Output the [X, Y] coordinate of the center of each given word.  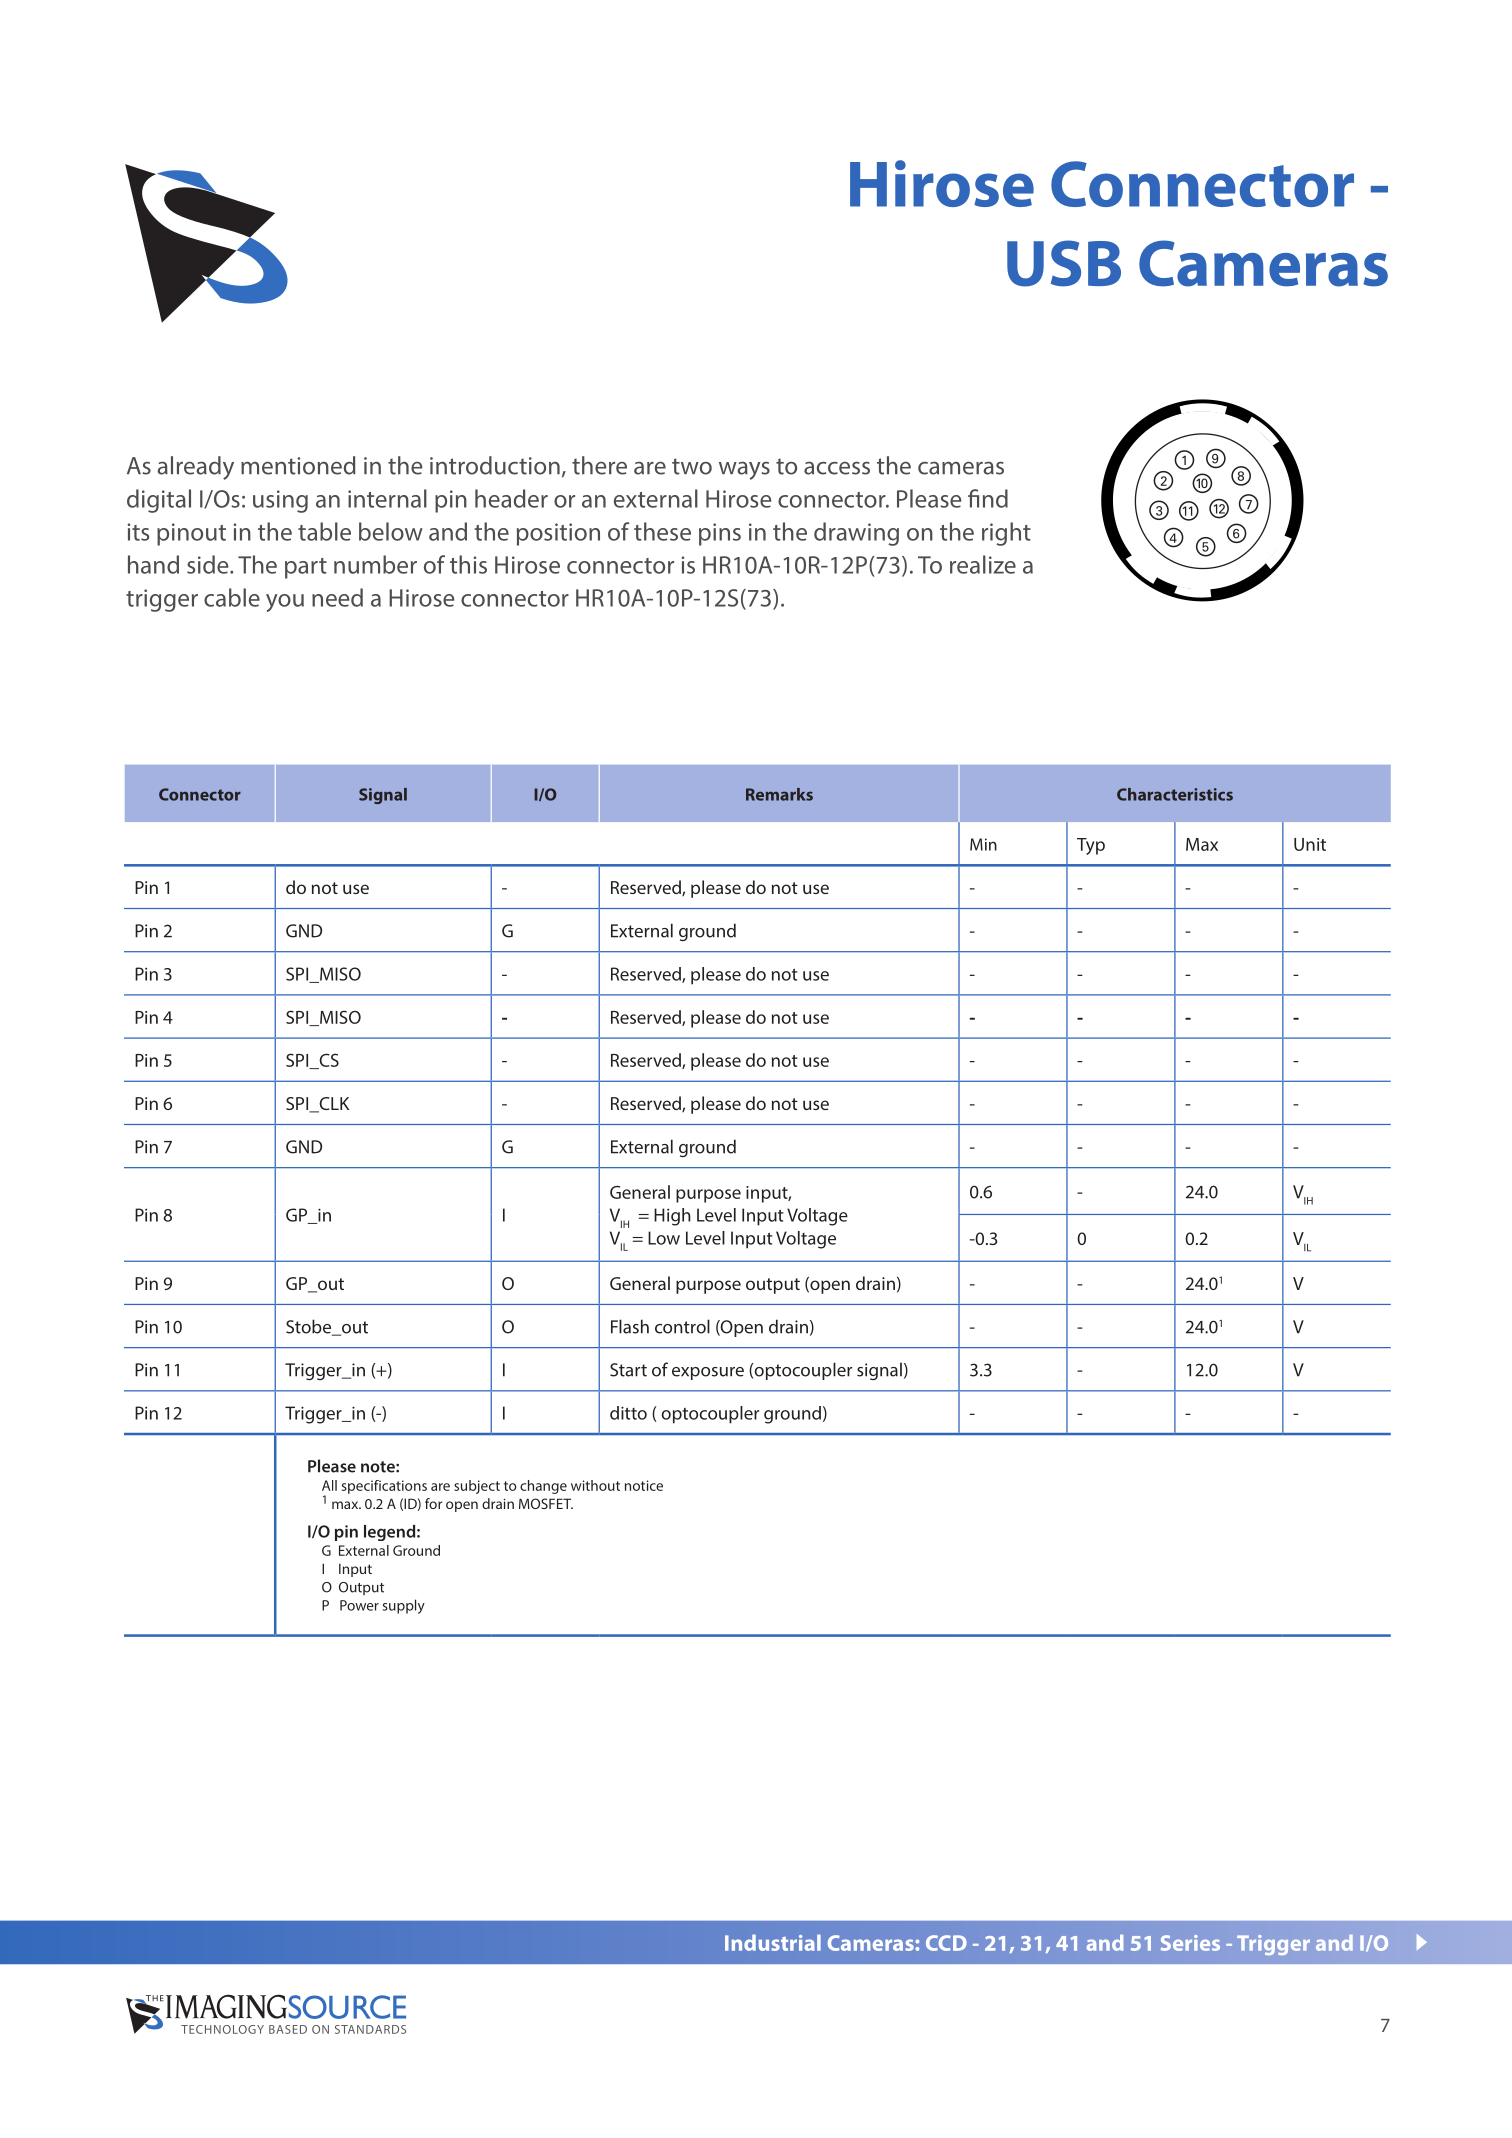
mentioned [298, 465]
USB [1064, 263]
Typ [1091, 846]
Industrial [773, 1942]
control [682, 1326]
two [692, 466]
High [672, 1217]
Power [359, 1605]
